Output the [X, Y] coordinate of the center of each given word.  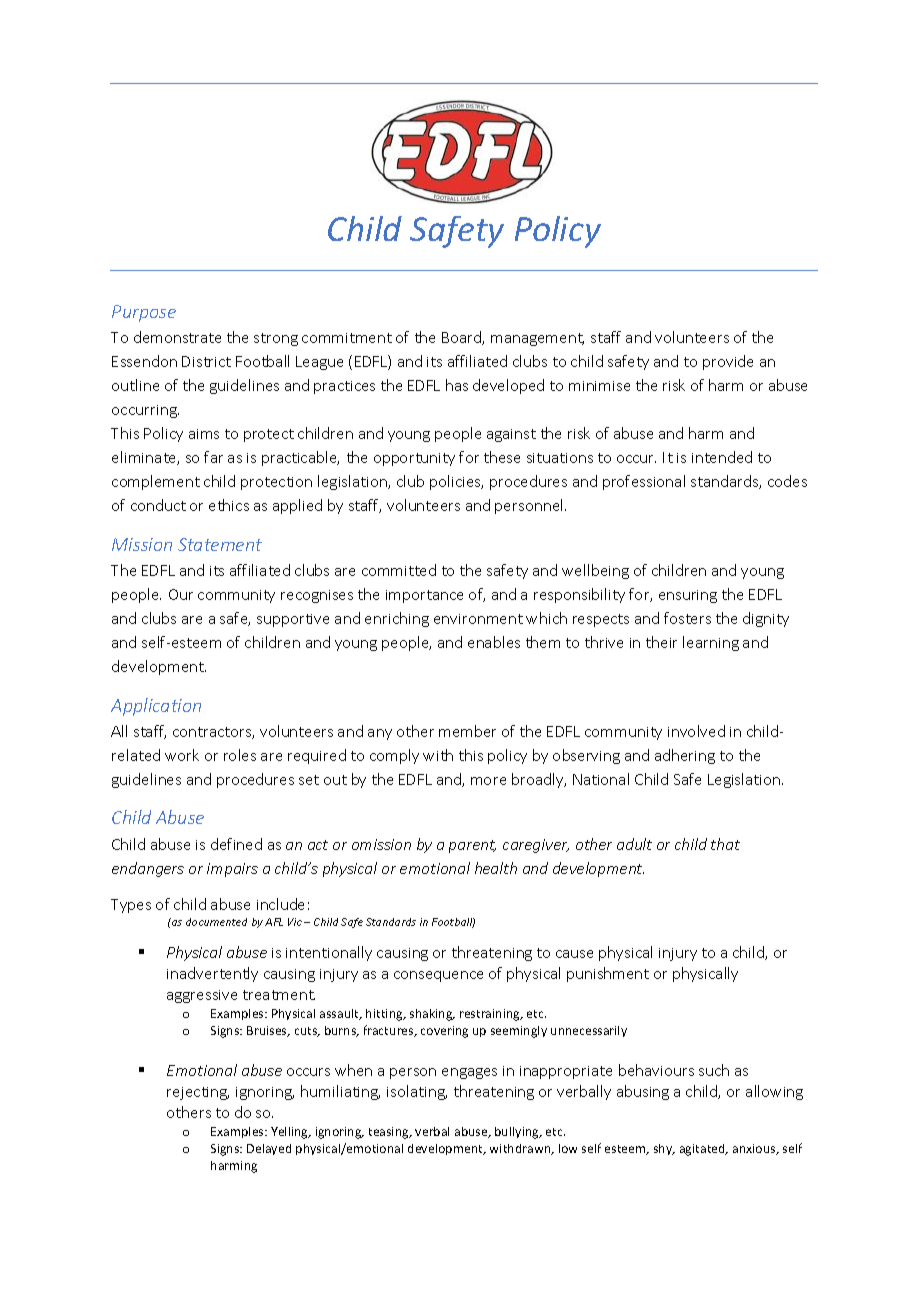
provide [728, 362]
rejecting [198, 1093]
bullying [518, 1133]
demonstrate [177, 337]
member [467, 731]
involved [696, 731]
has [457, 385]
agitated [703, 1150]
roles [240, 755]
